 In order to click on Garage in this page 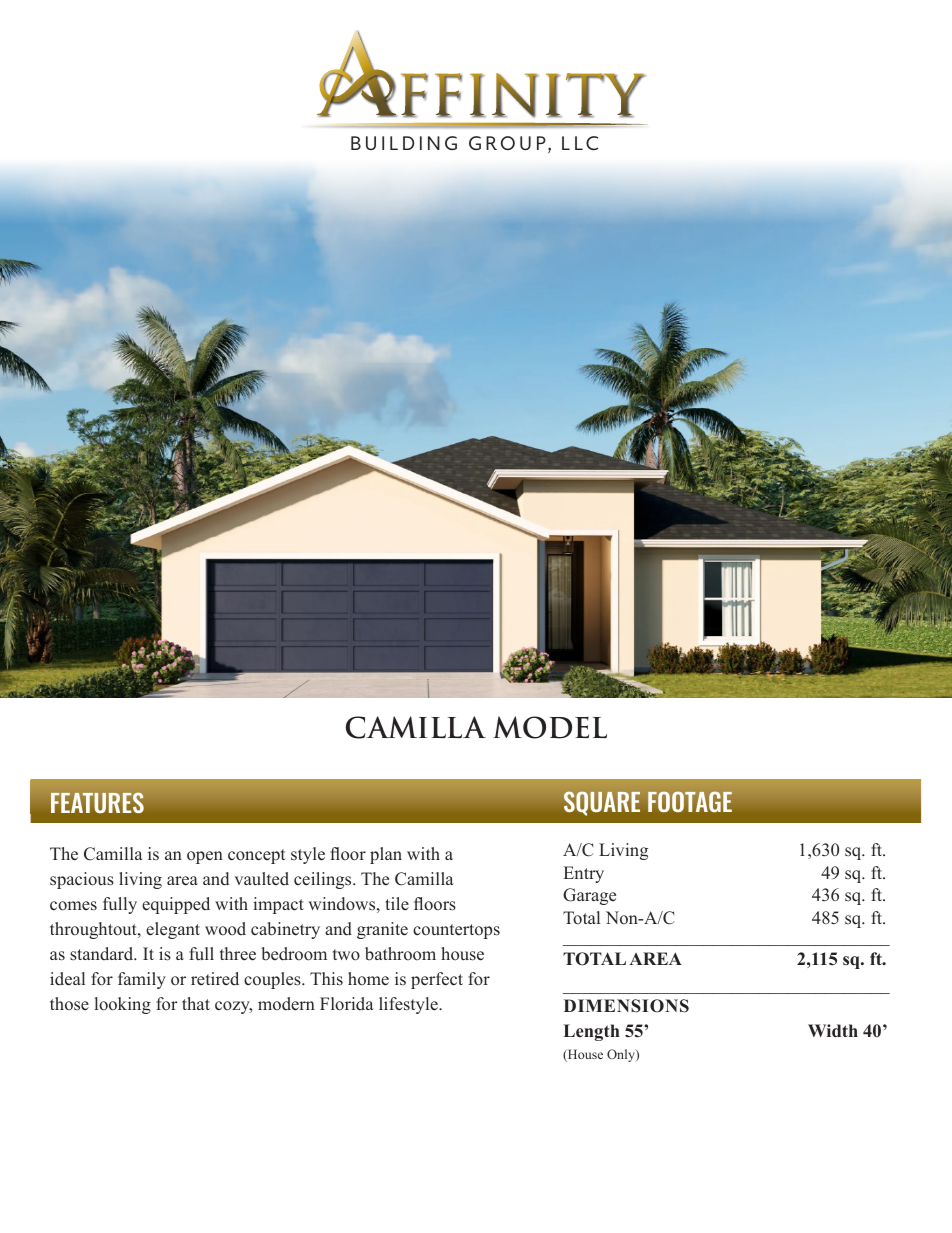, I will do `click(589, 896)`.
